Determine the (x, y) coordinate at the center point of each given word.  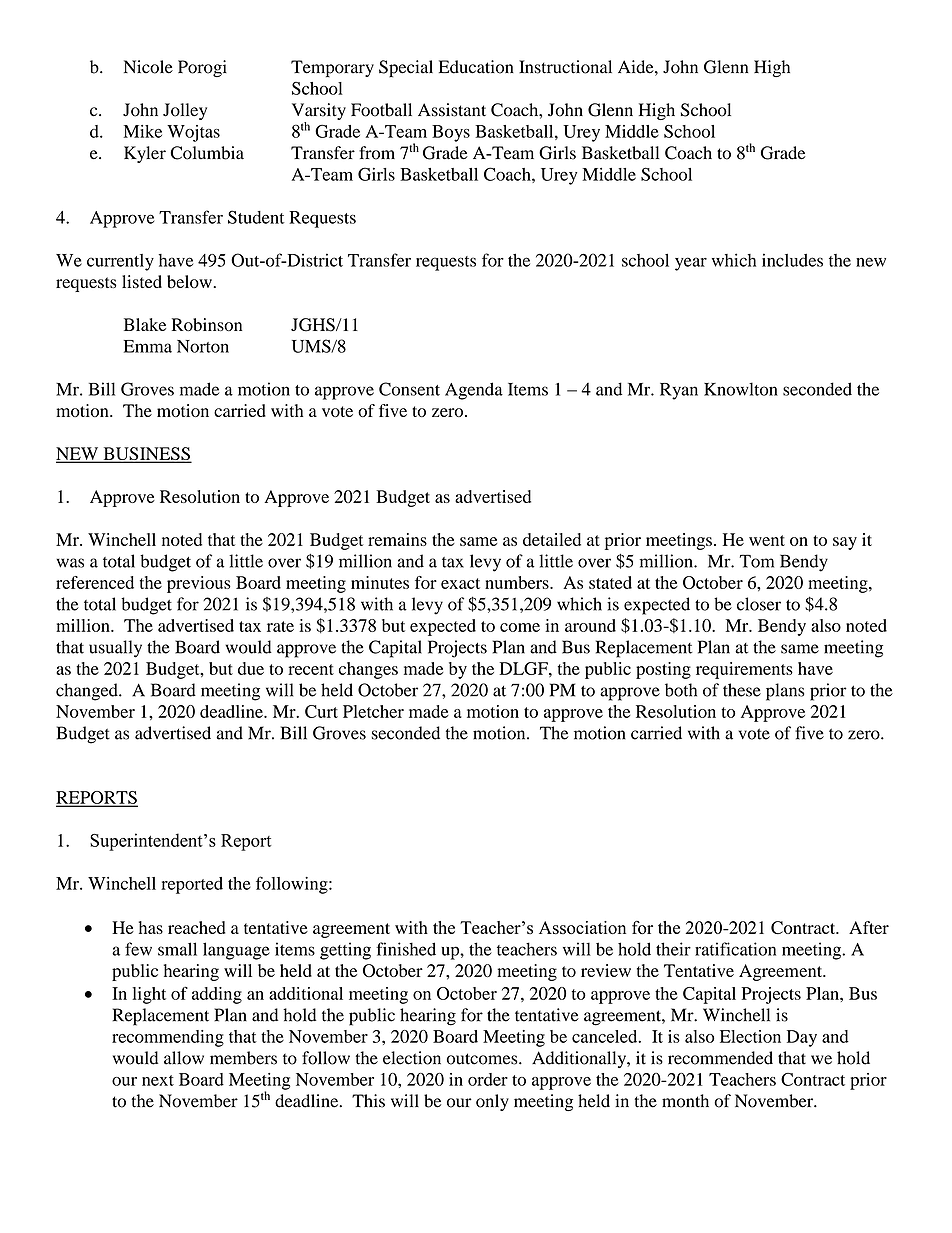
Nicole (148, 67)
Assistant (452, 110)
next (158, 1080)
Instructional (565, 67)
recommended (720, 1058)
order (488, 1079)
